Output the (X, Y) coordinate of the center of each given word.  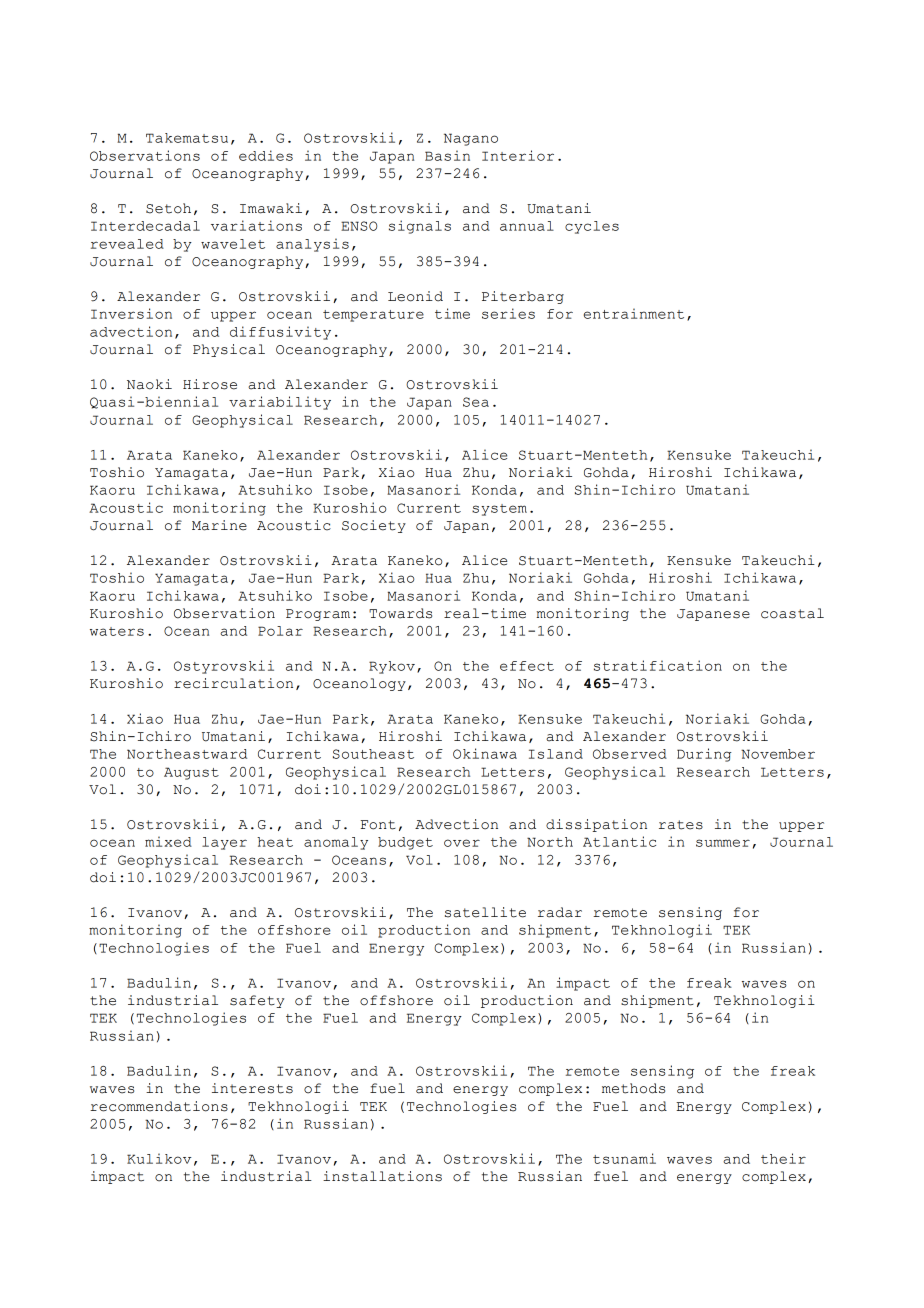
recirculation (233, 683)
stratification (658, 665)
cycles (592, 227)
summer (723, 843)
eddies (266, 155)
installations (382, 1176)
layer (224, 843)
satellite (485, 912)
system (499, 510)
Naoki (149, 384)
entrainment (634, 313)
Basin (447, 155)
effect (527, 666)
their (783, 1158)
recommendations (159, 1106)
